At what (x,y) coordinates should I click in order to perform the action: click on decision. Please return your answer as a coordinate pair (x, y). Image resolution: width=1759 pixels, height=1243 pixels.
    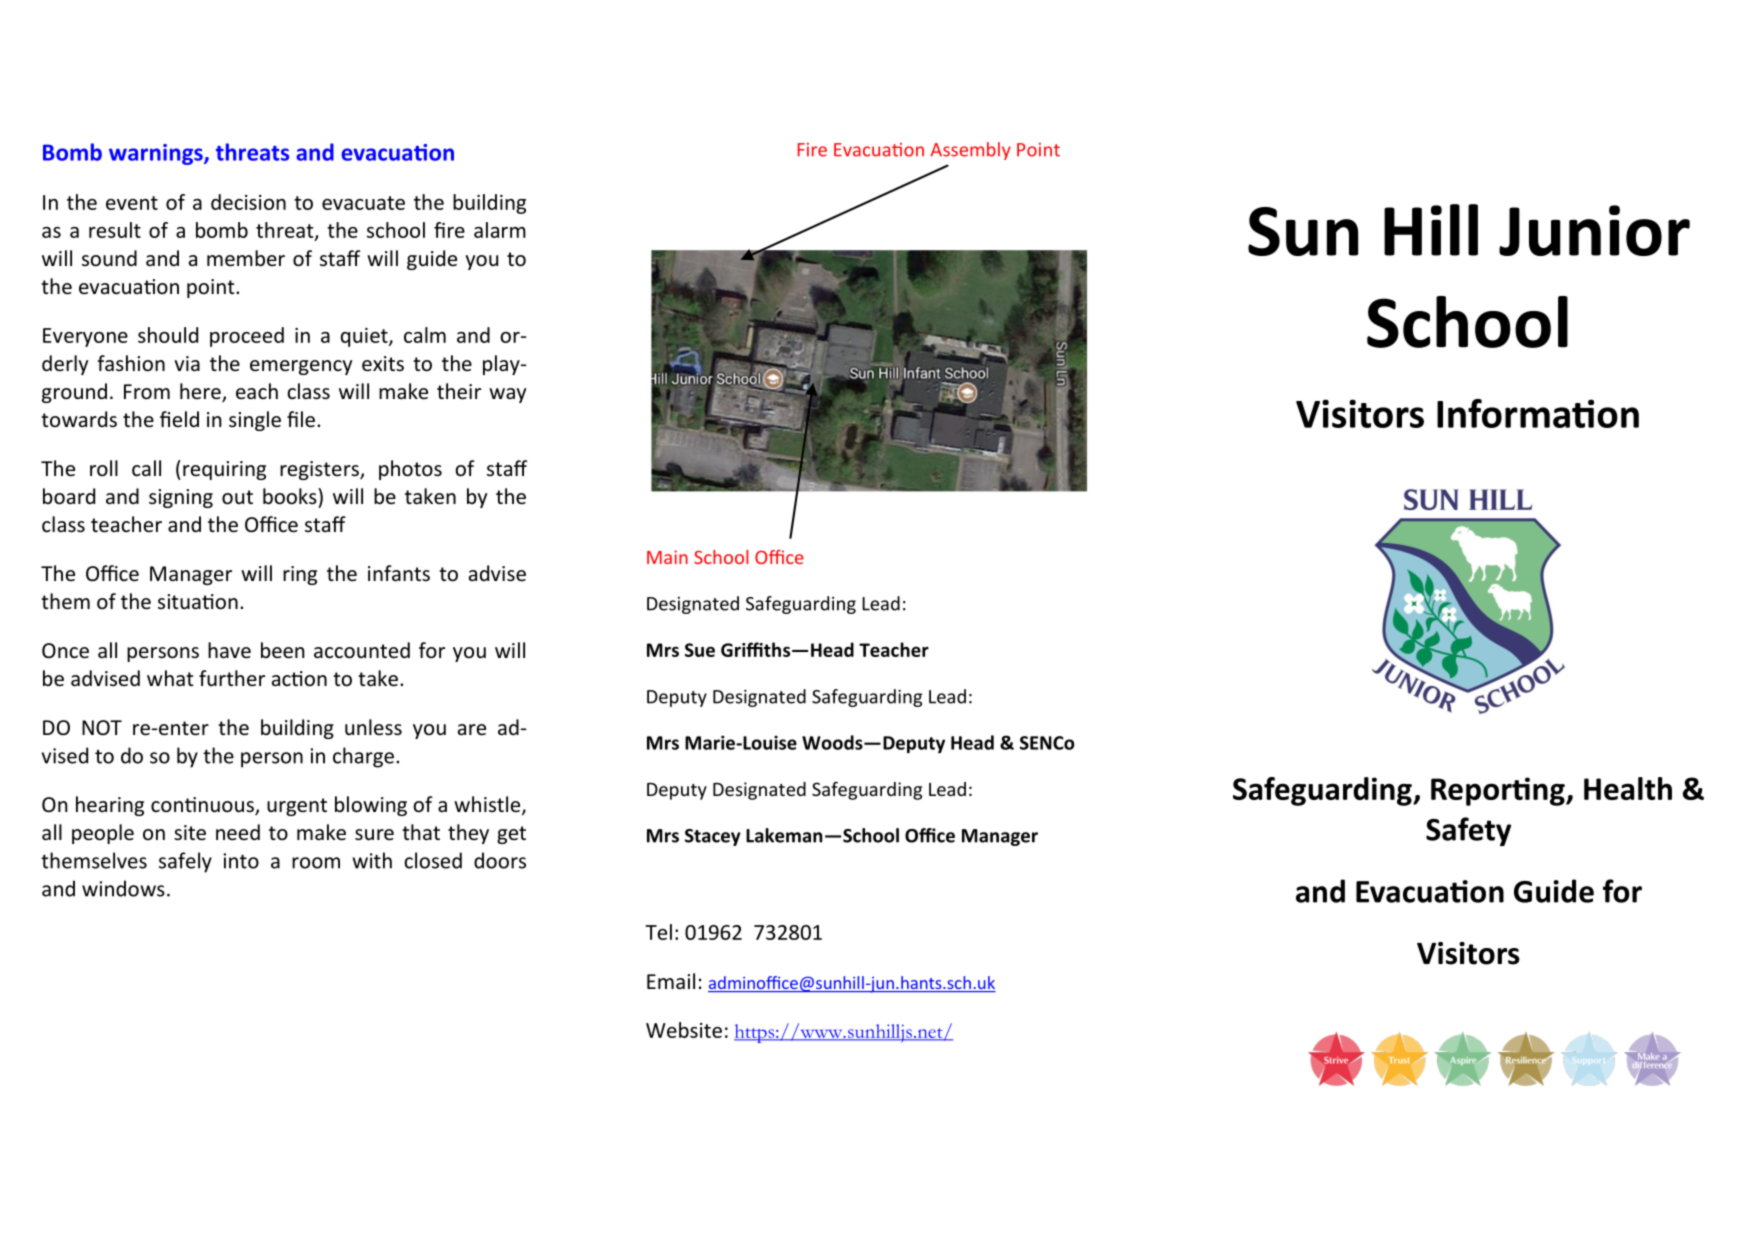
    Looking at the image, I should click on (248, 202).
